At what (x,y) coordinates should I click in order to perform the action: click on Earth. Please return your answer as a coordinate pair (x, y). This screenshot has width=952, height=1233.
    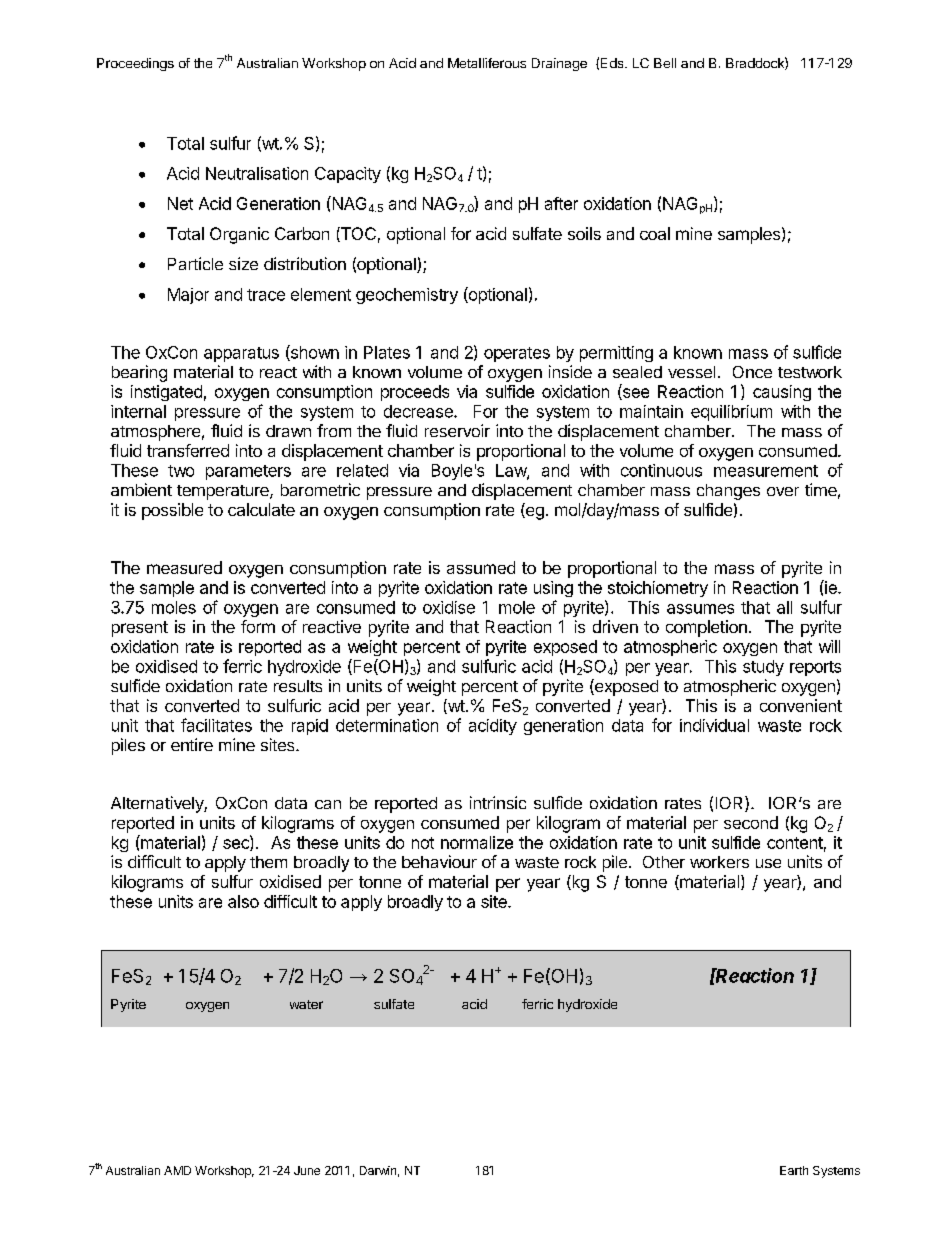
    Looking at the image, I should click on (794, 1170).
